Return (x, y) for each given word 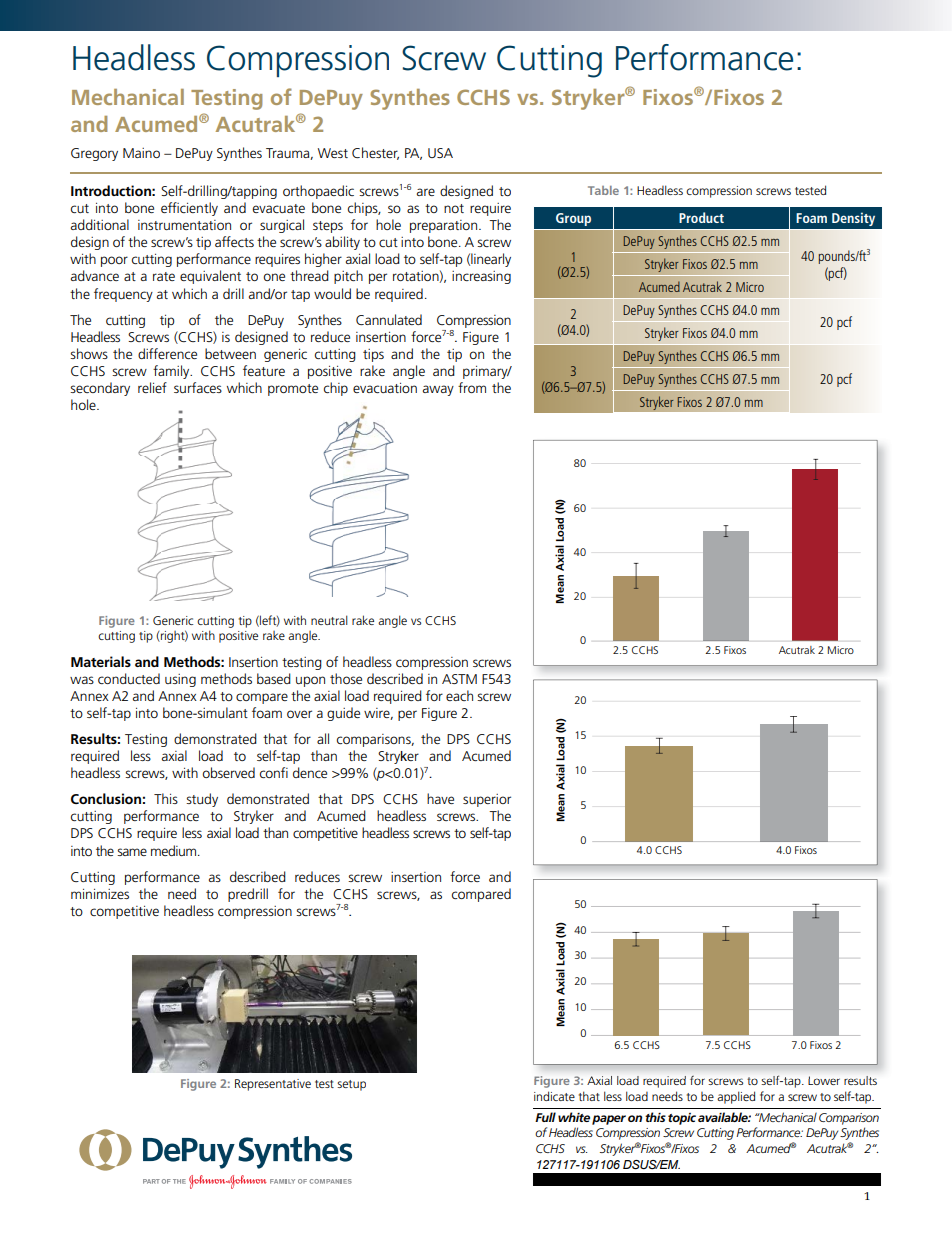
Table (603, 190)
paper (609, 1120)
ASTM (459, 679)
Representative (273, 1085)
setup (351, 1085)
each (459, 695)
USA (440, 153)
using (180, 680)
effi (170, 207)
